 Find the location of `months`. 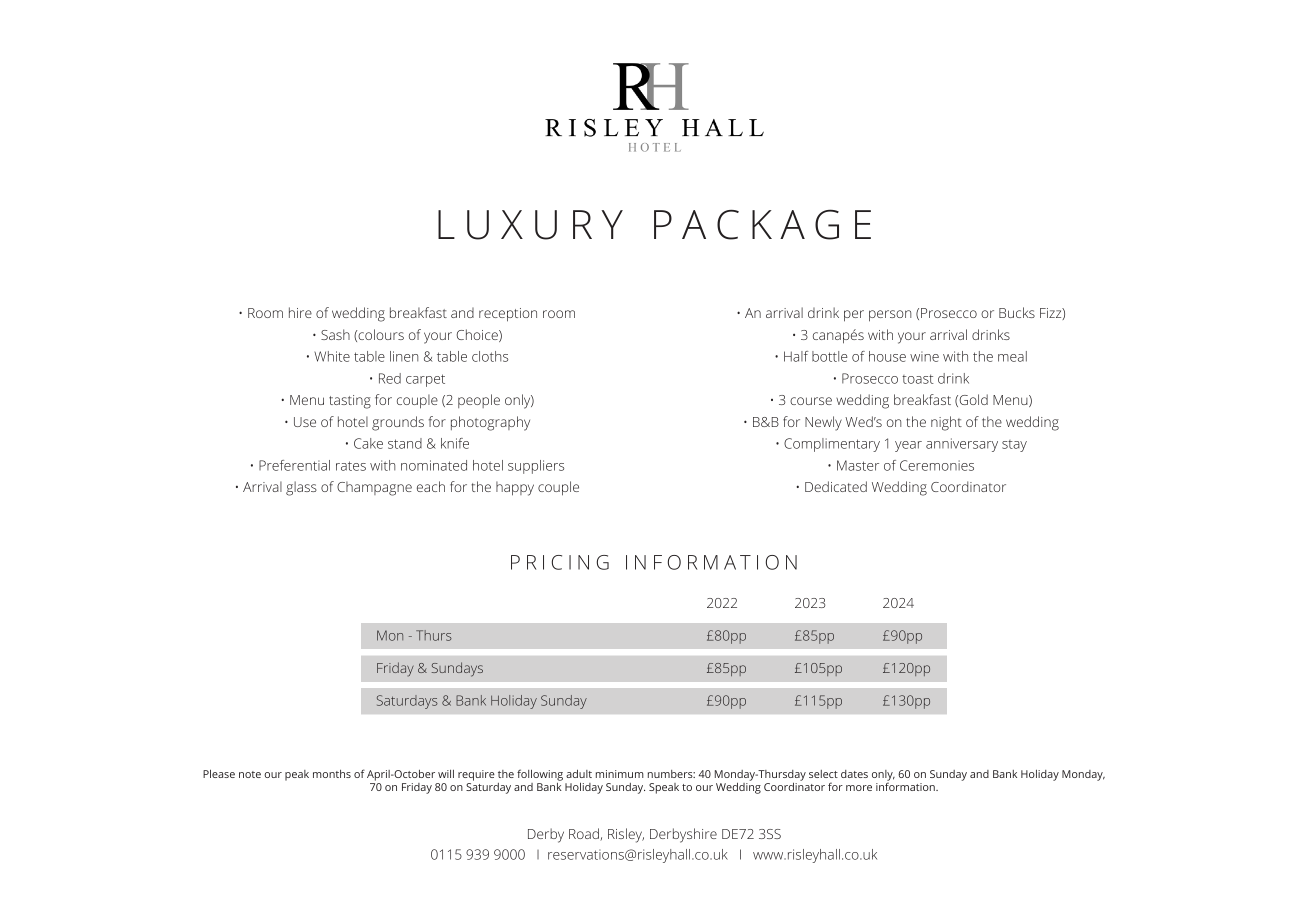

months is located at coordinates (332, 774).
